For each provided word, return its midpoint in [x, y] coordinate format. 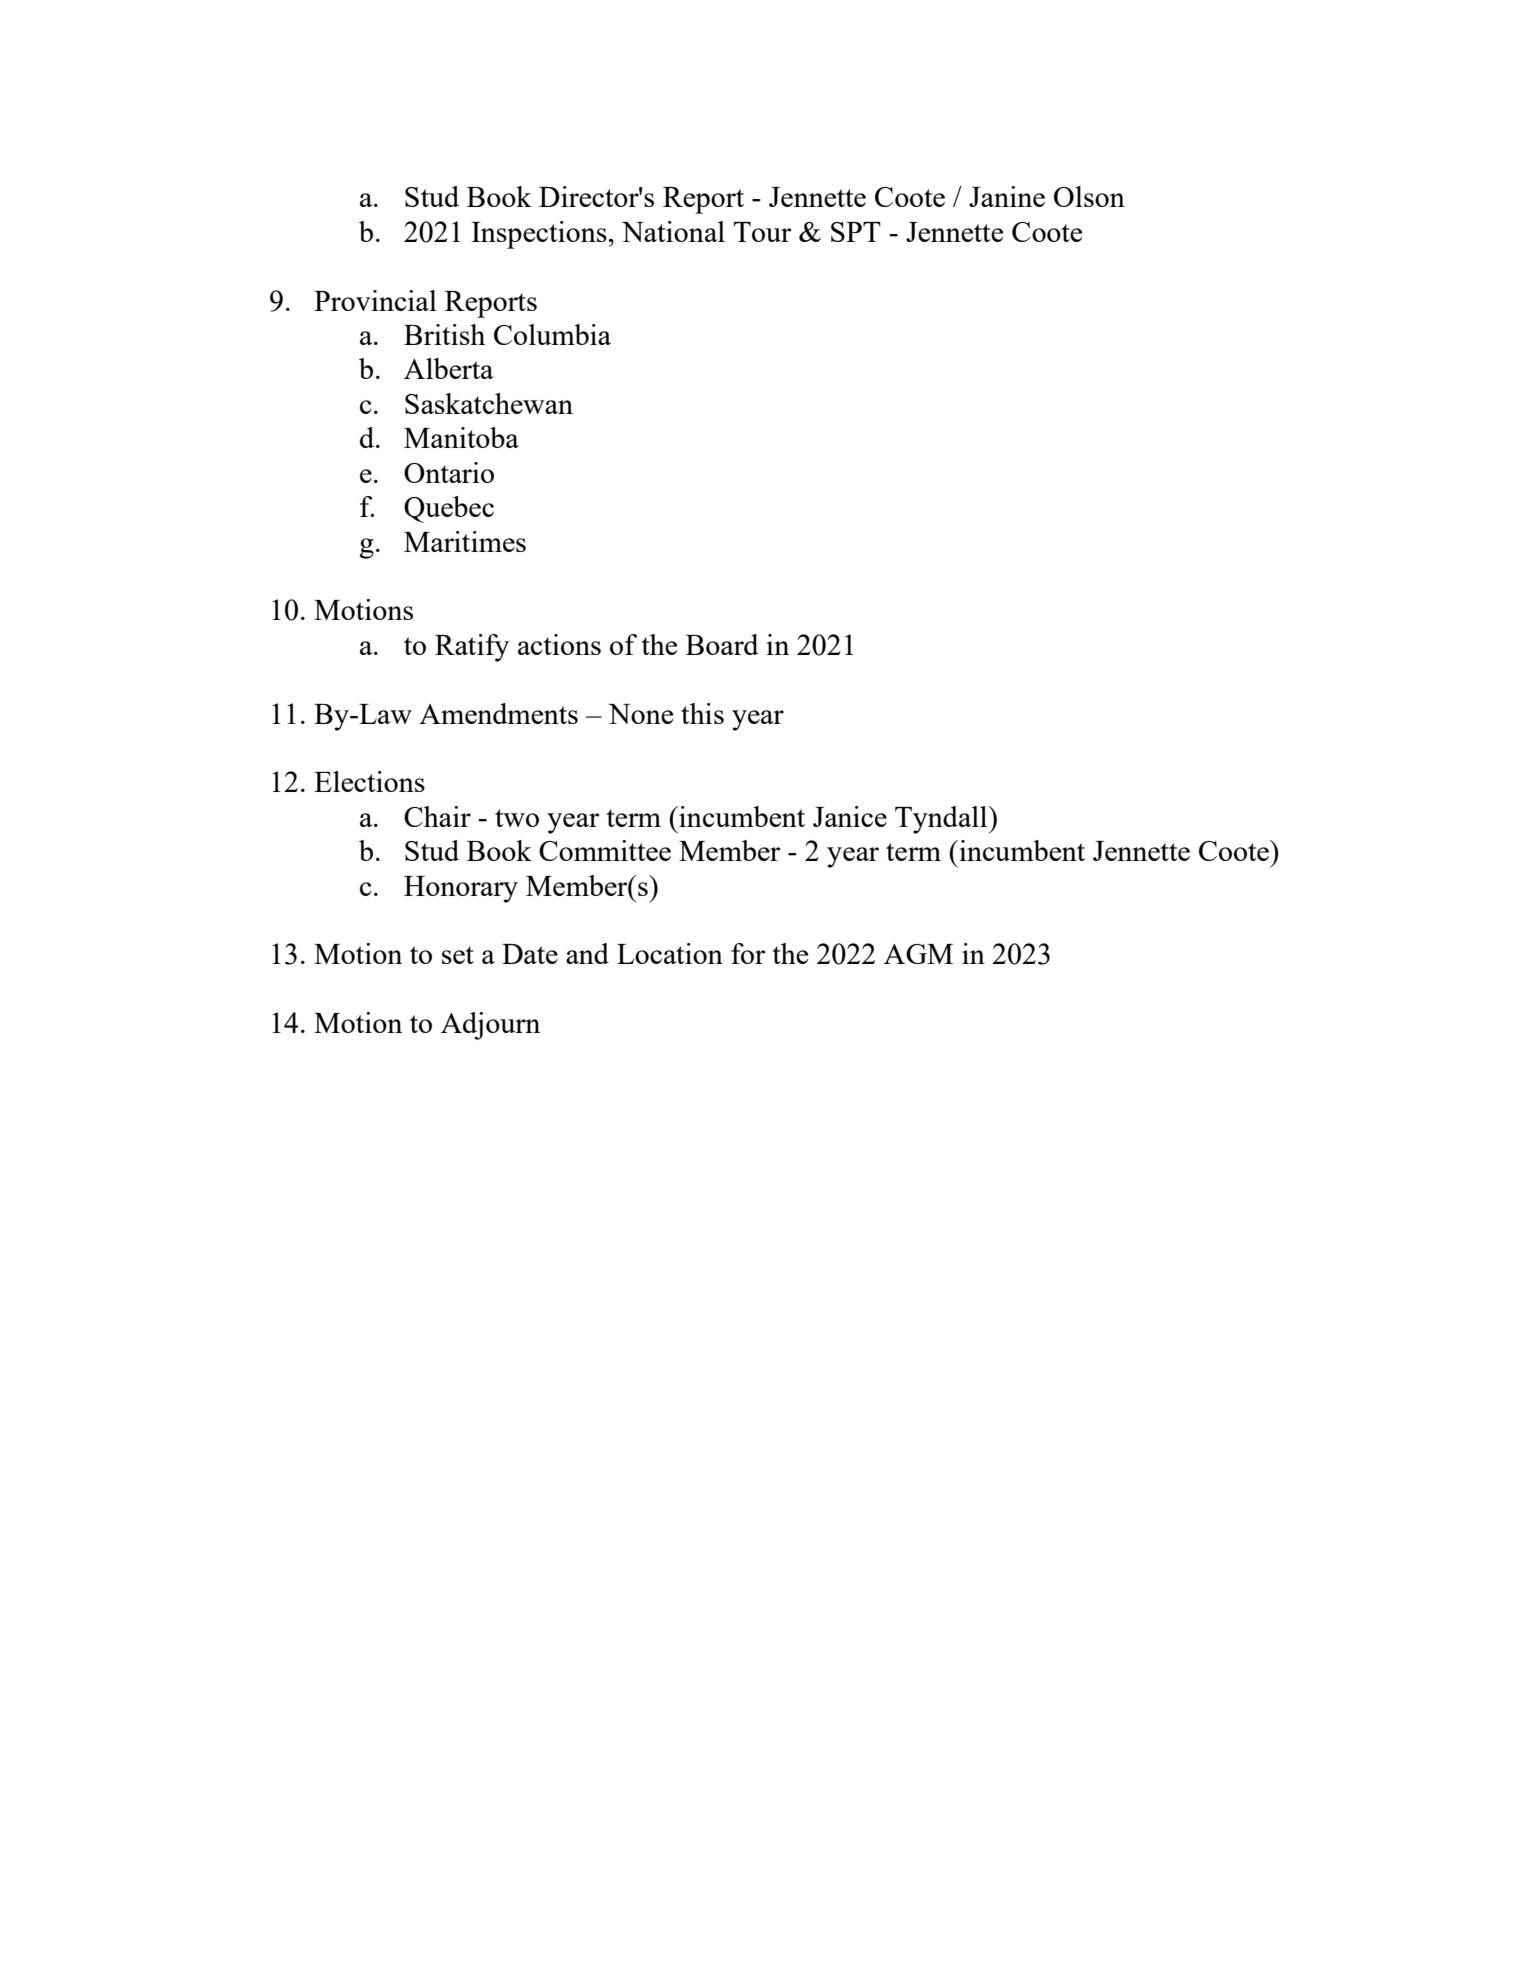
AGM [918, 954]
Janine [1007, 196]
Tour [762, 232]
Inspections [539, 235]
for [748, 953]
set [458, 955]
